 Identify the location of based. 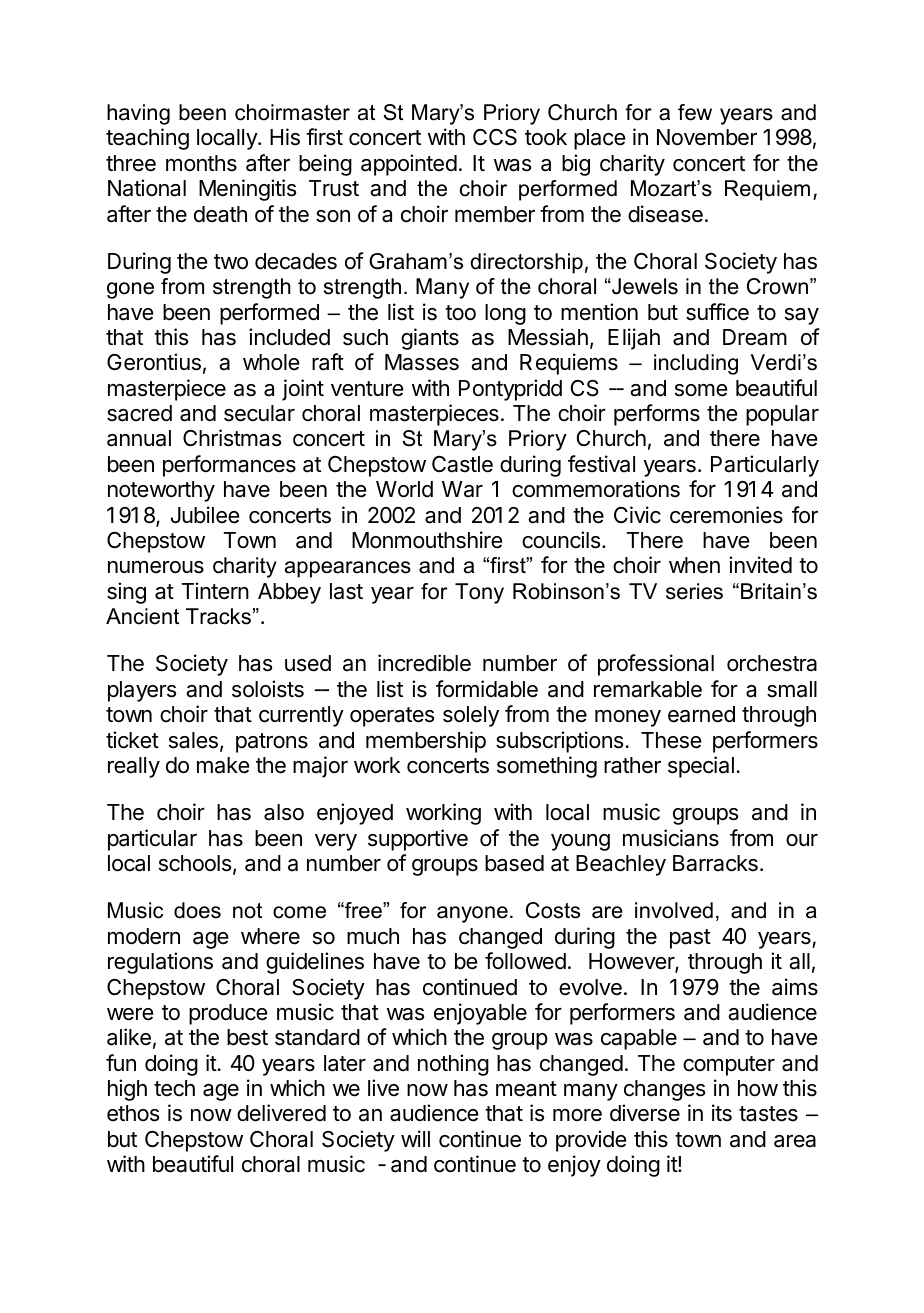
(514, 863).
